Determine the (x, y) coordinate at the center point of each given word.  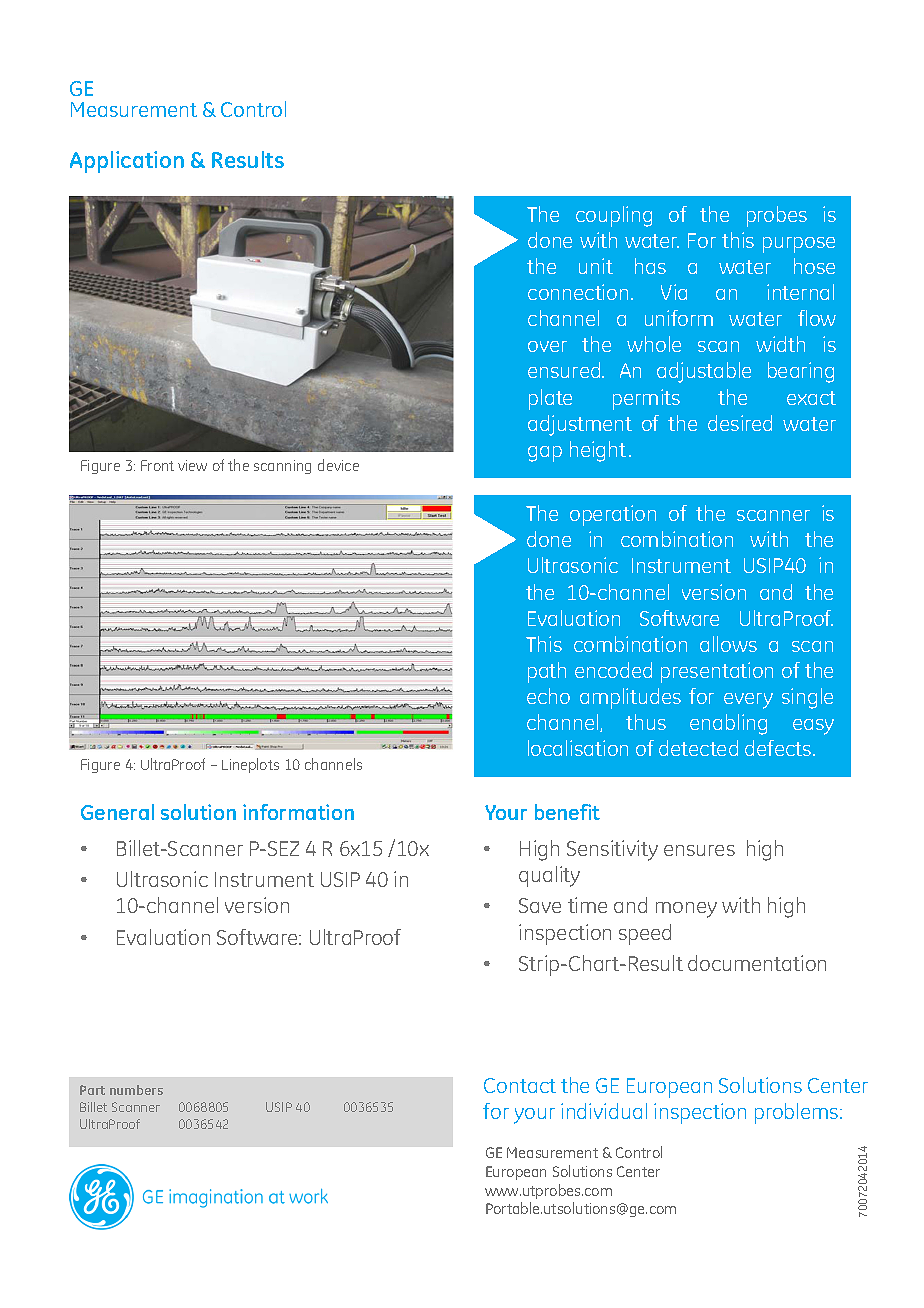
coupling (614, 216)
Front (157, 465)
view (192, 465)
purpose (799, 245)
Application (127, 162)
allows (728, 644)
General (117, 812)
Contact (520, 1085)
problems (798, 1113)
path (547, 672)
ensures (699, 850)
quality (549, 876)
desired (740, 423)
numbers (136, 1090)
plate (550, 399)
